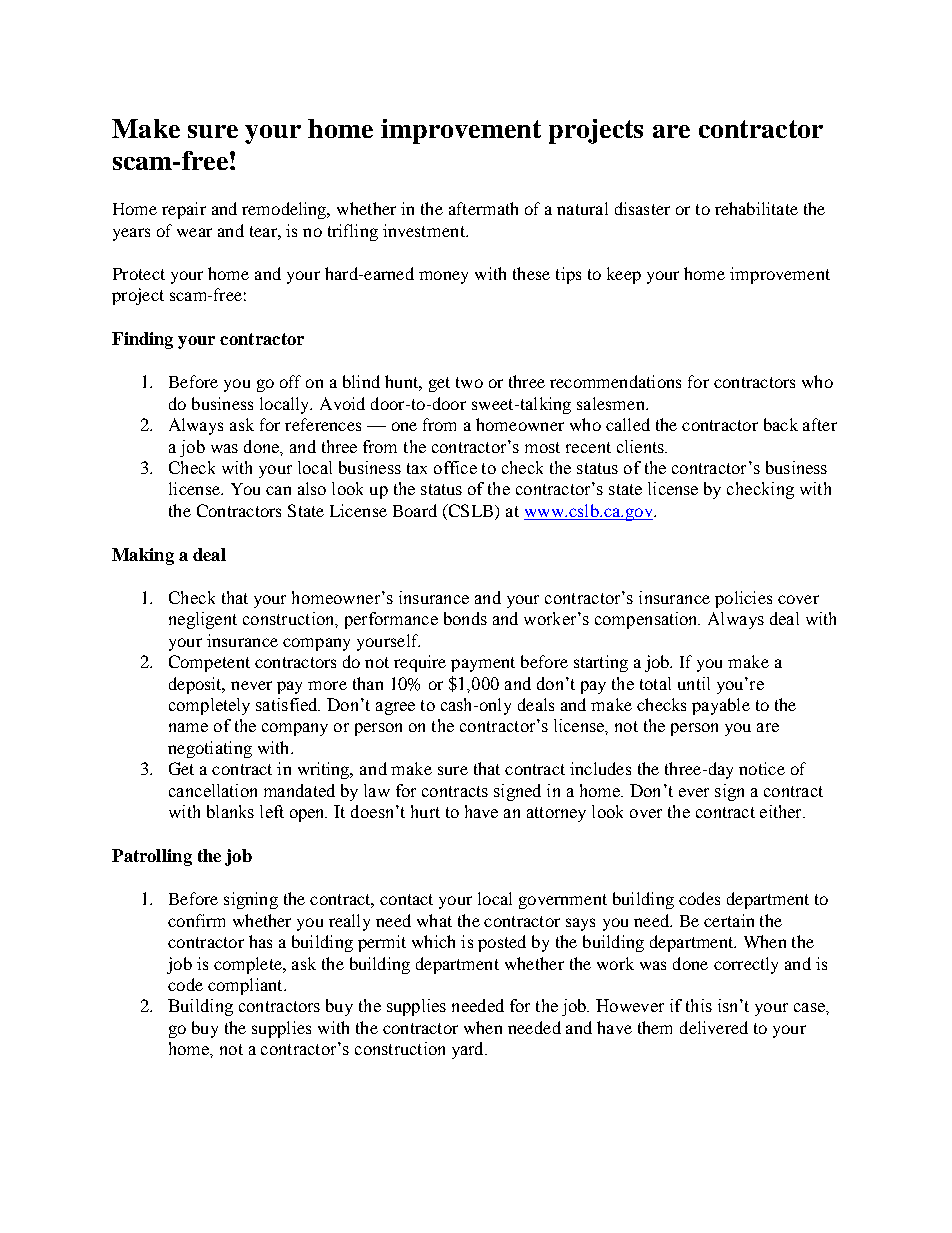 The height and width of the screenshot is (1233, 952). What do you see at coordinates (469, 1050) in the screenshot?
I see `yard` at bounding box center [469, 1050].
